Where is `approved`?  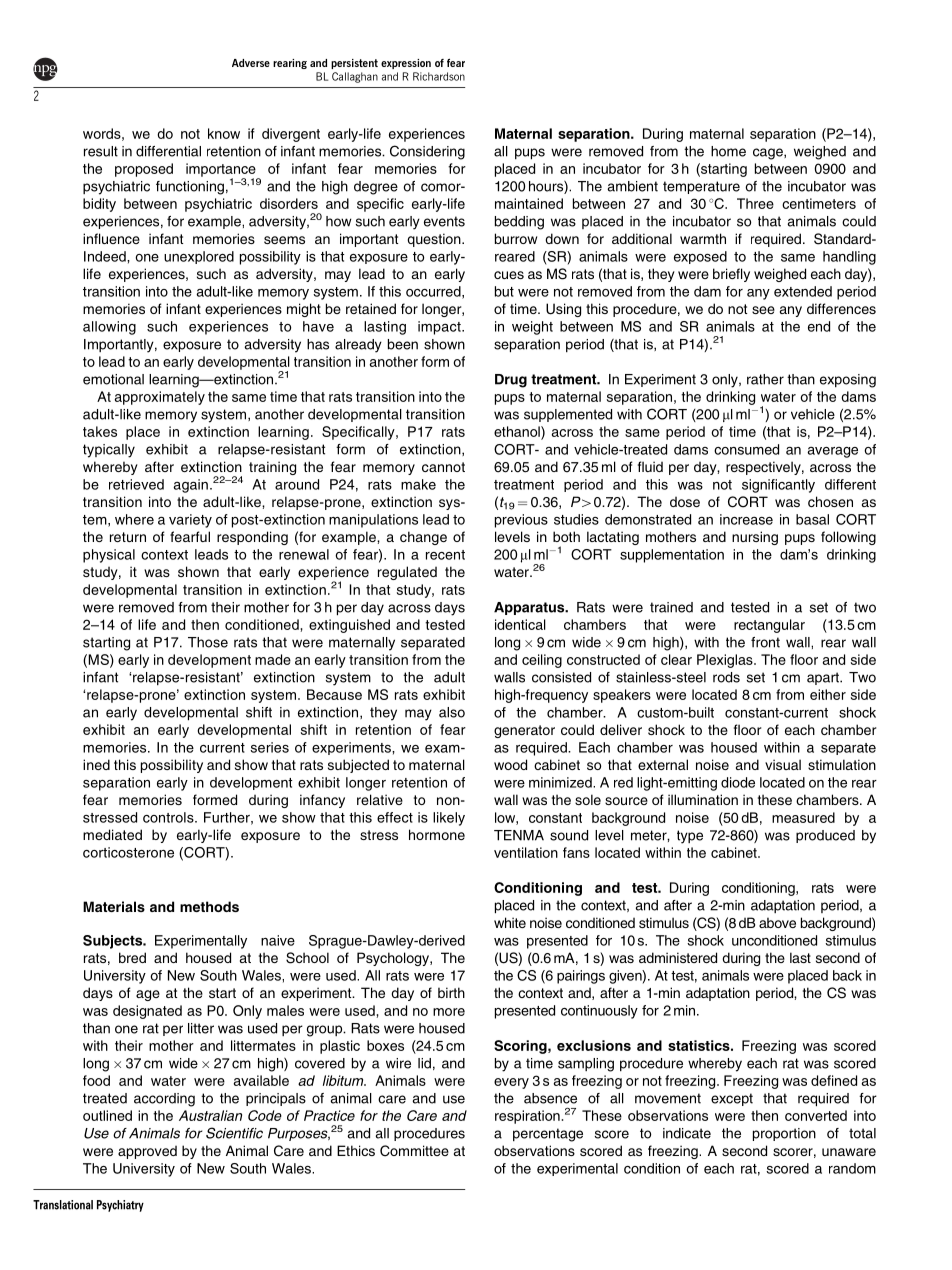
approved is located at coordinates (147, 1152).
